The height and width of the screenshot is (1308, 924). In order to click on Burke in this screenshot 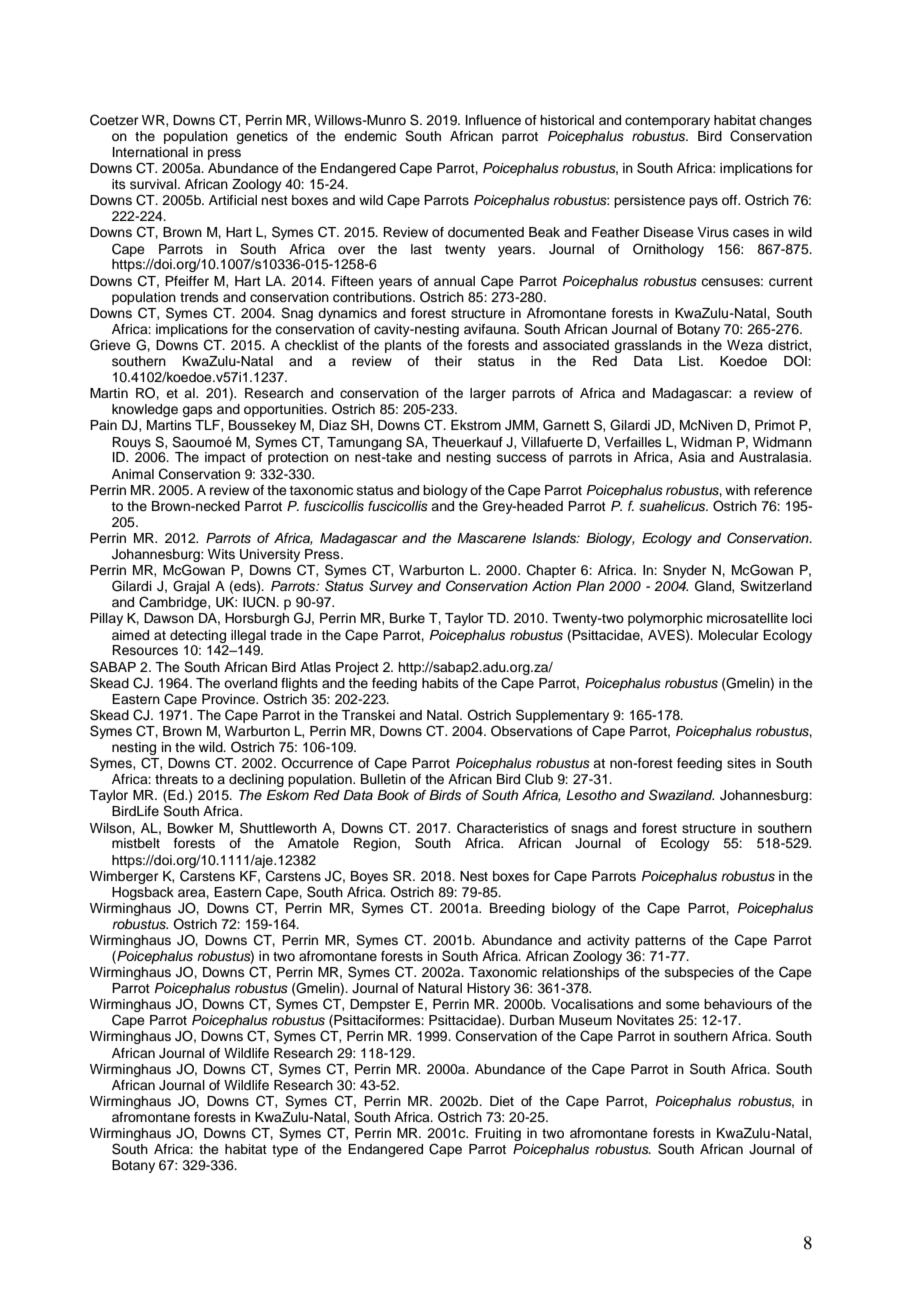, I will do `click(407, 618)`.
